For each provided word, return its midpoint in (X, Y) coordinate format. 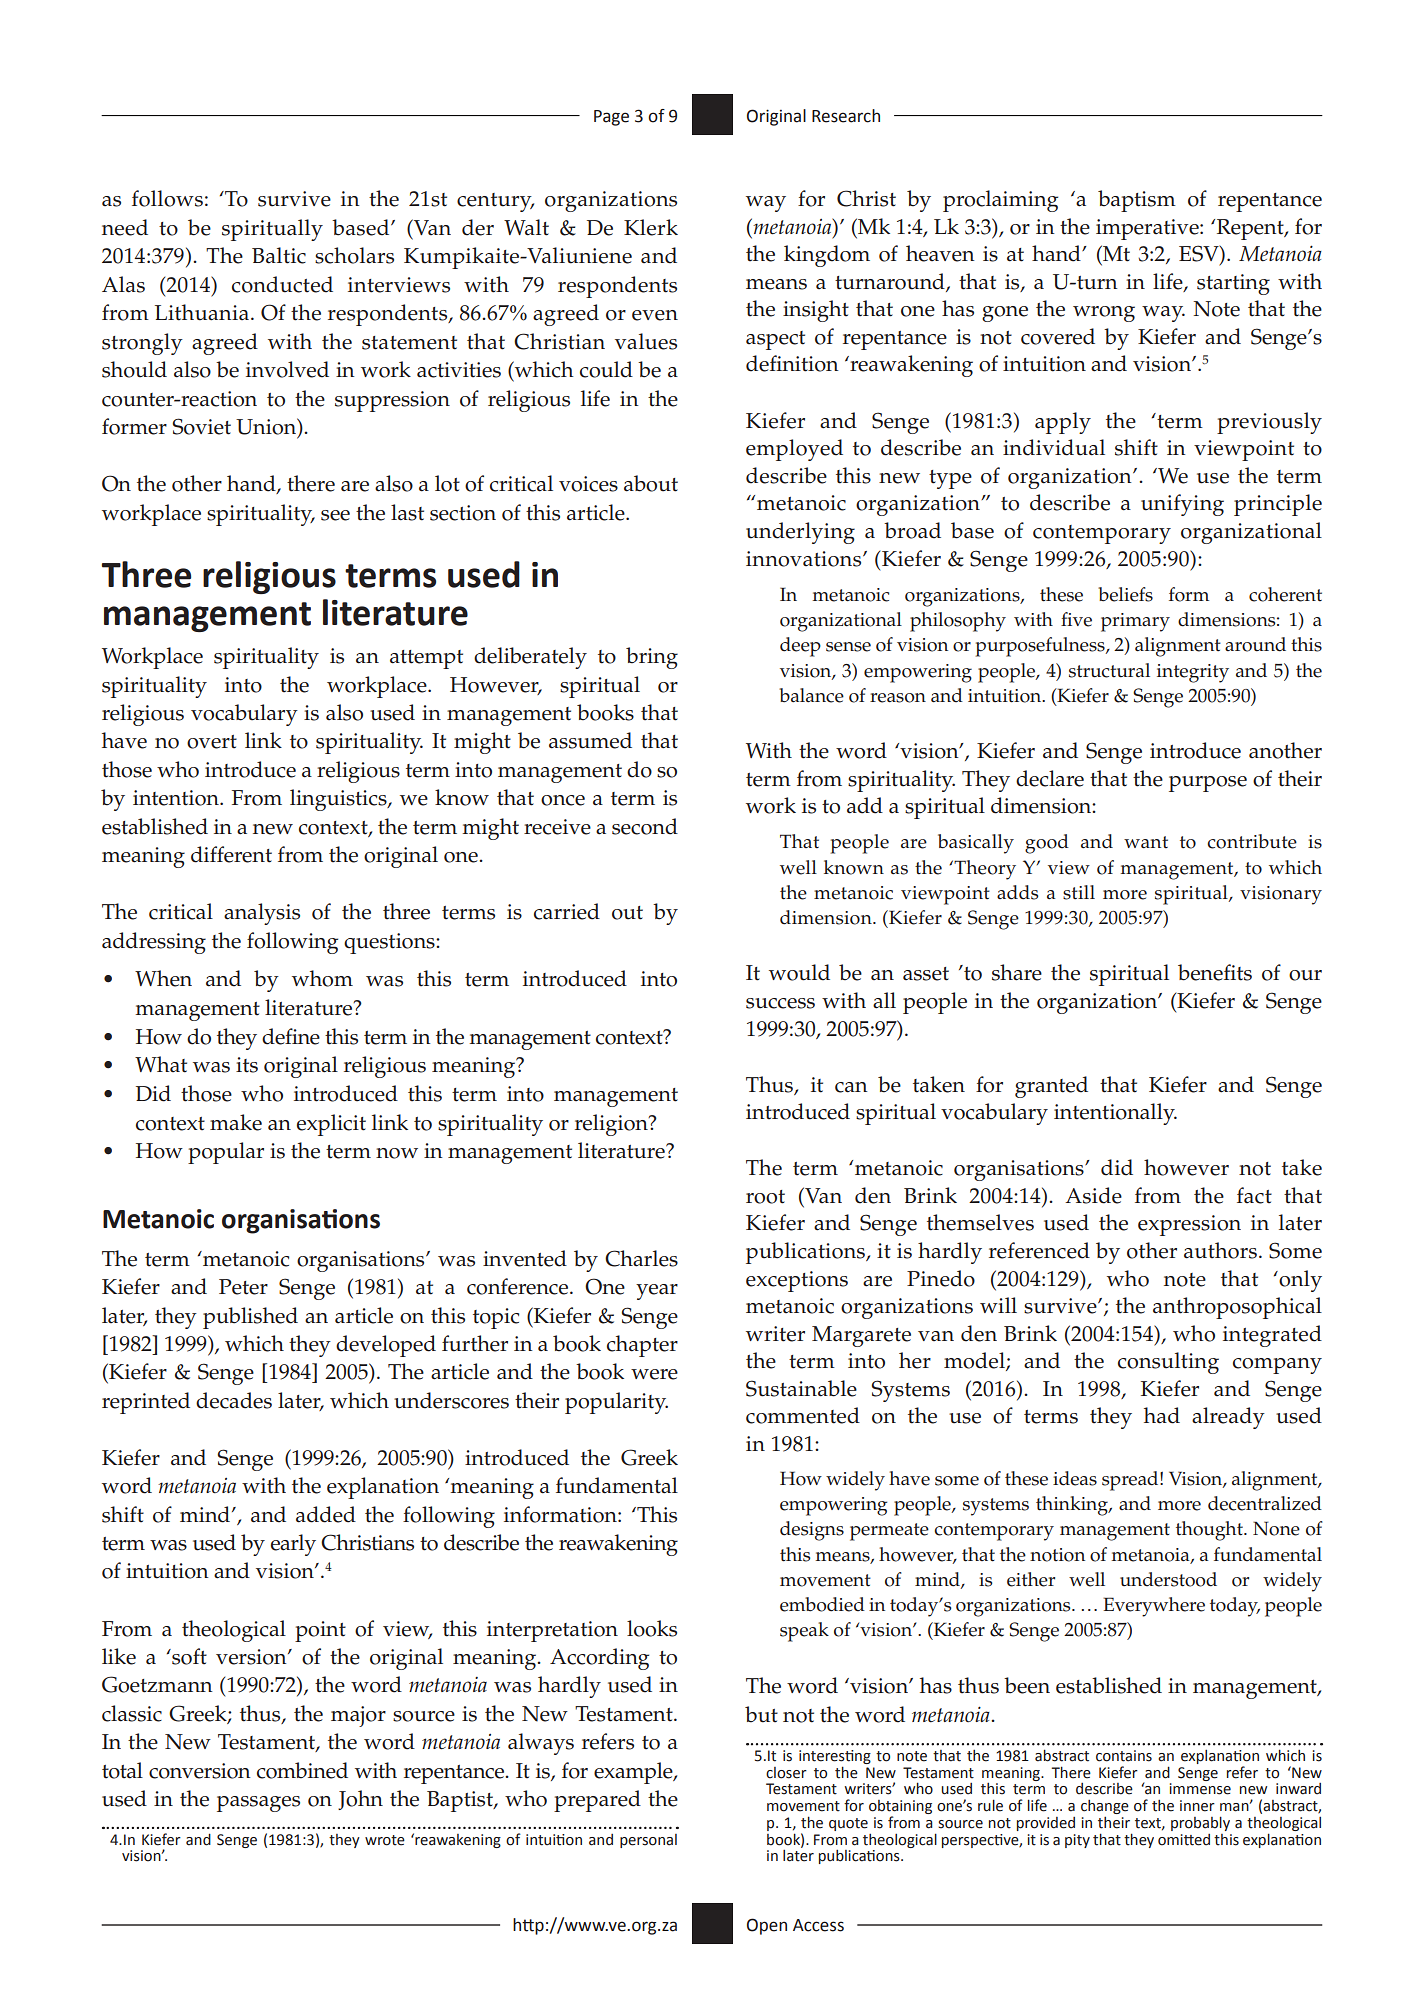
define (291, 1036)
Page (611, 118)
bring (652, 658)
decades (234, 1400)
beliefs (1125, 594)
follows (167, 198)
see (335, 515)
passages (258, 1804)
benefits (1215, 972)
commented (803, 1415)
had (1162, 1415)
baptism (1137, 201)
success (780, 1003)
